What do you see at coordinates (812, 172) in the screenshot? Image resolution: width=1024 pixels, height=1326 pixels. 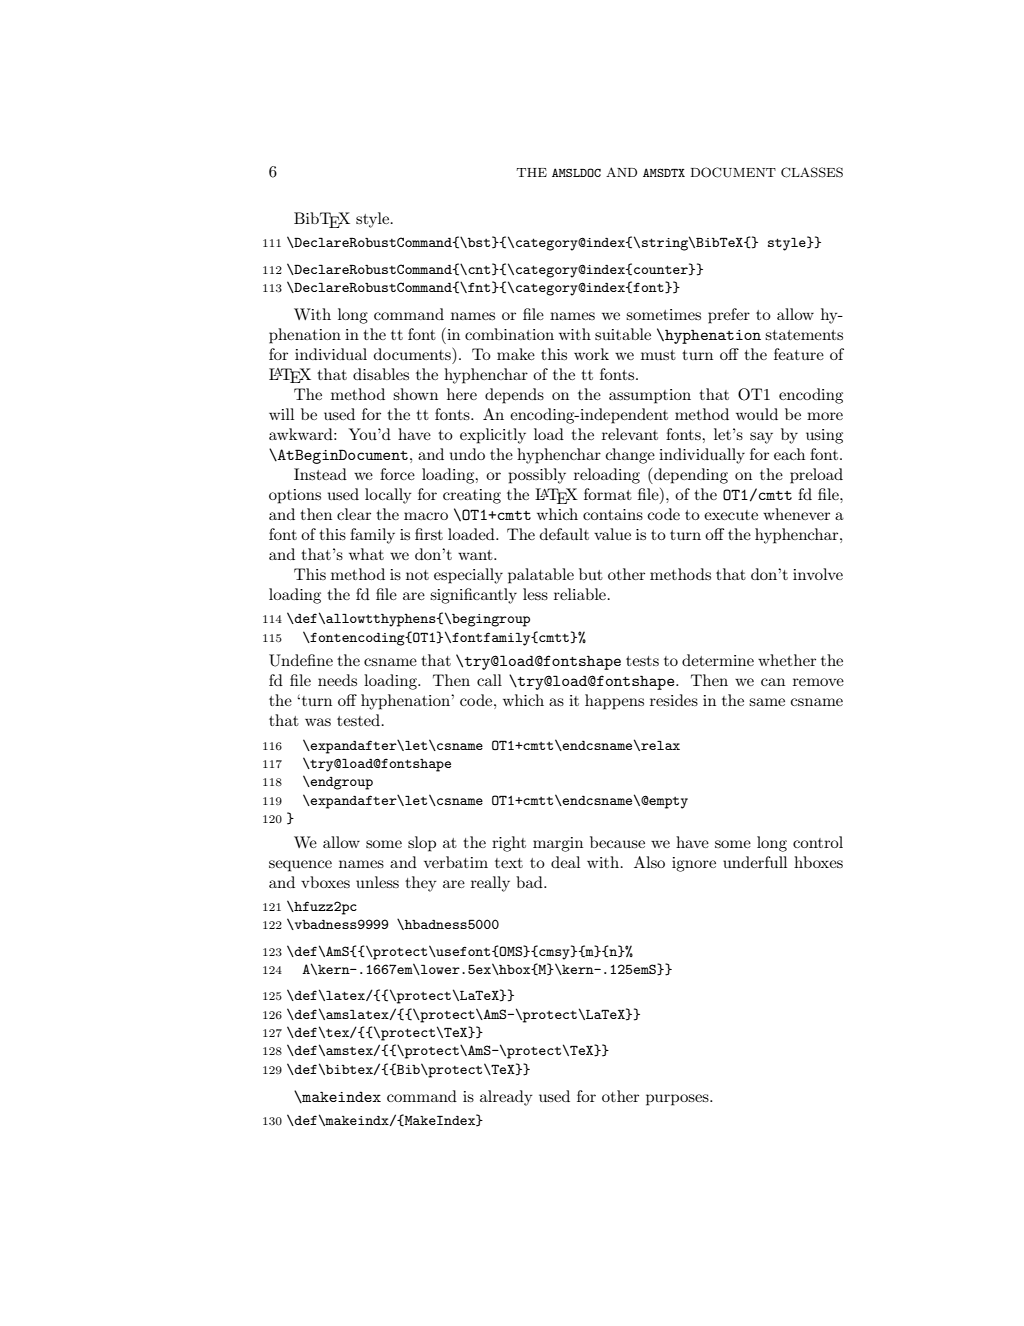 I see `CLASSES` at bounding box center [812, 172].
